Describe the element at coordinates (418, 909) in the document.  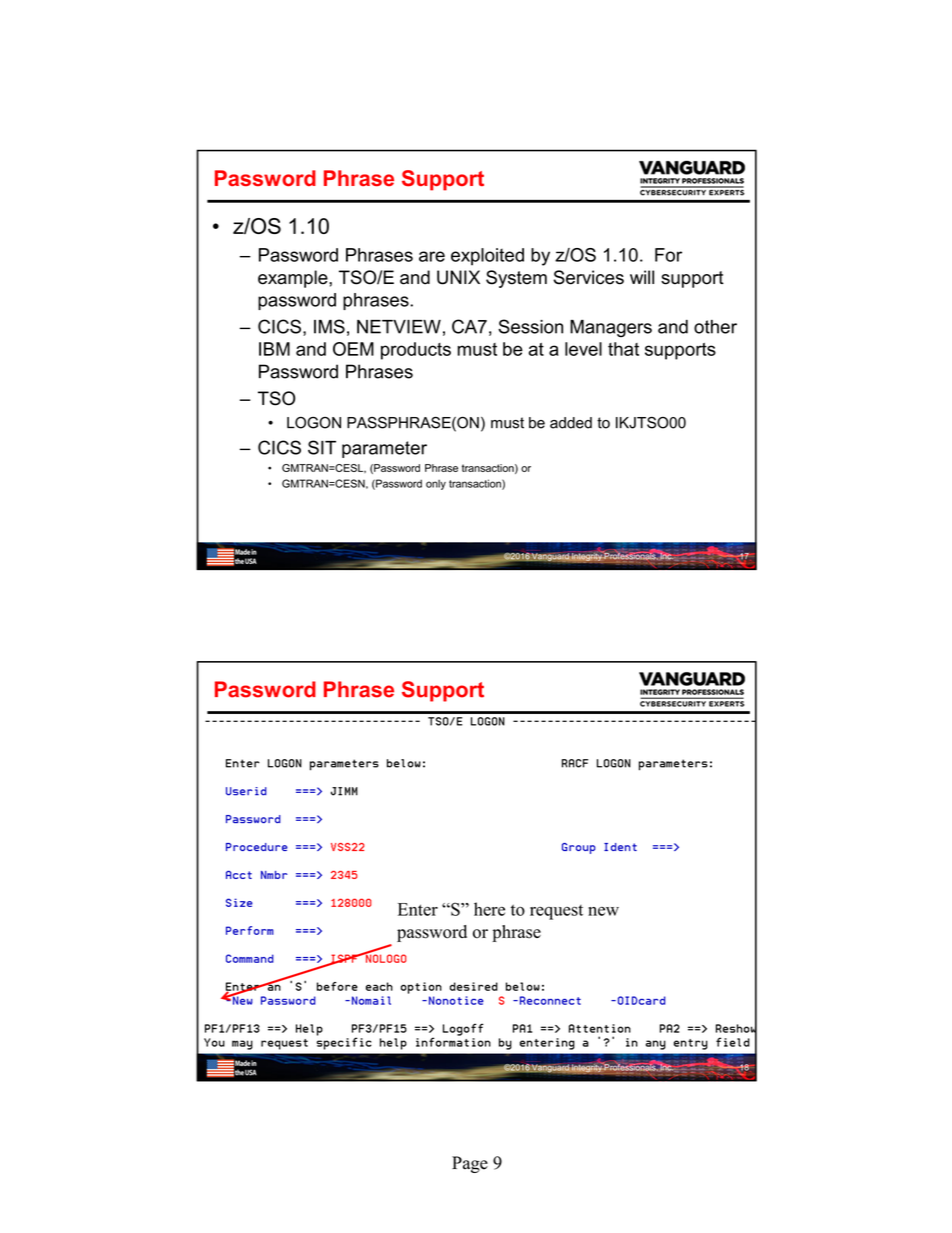
I see `Enter` at that location.
